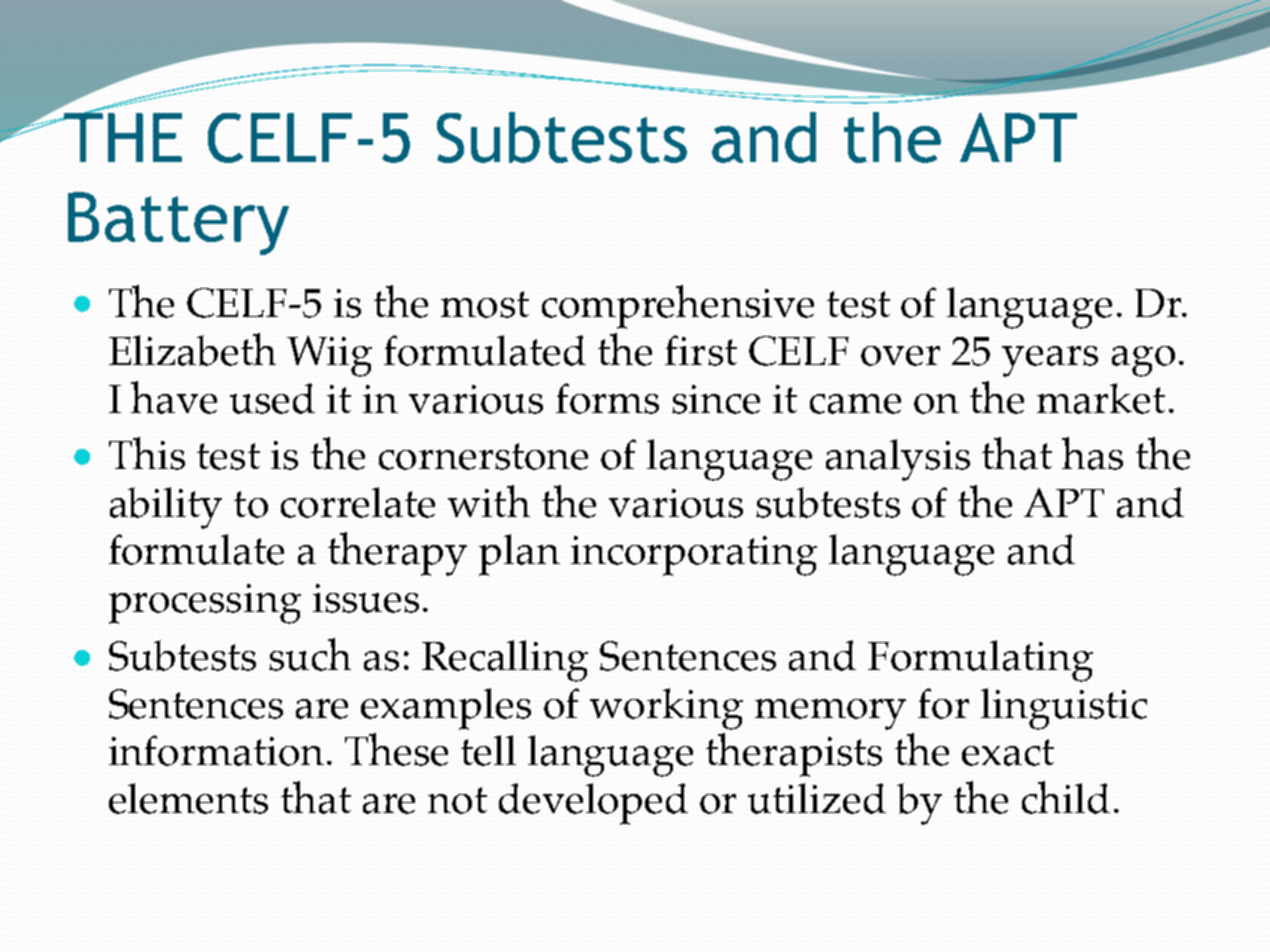 The height and width of the page is (952, 1270). I want to click on used, so click(272, 398).
